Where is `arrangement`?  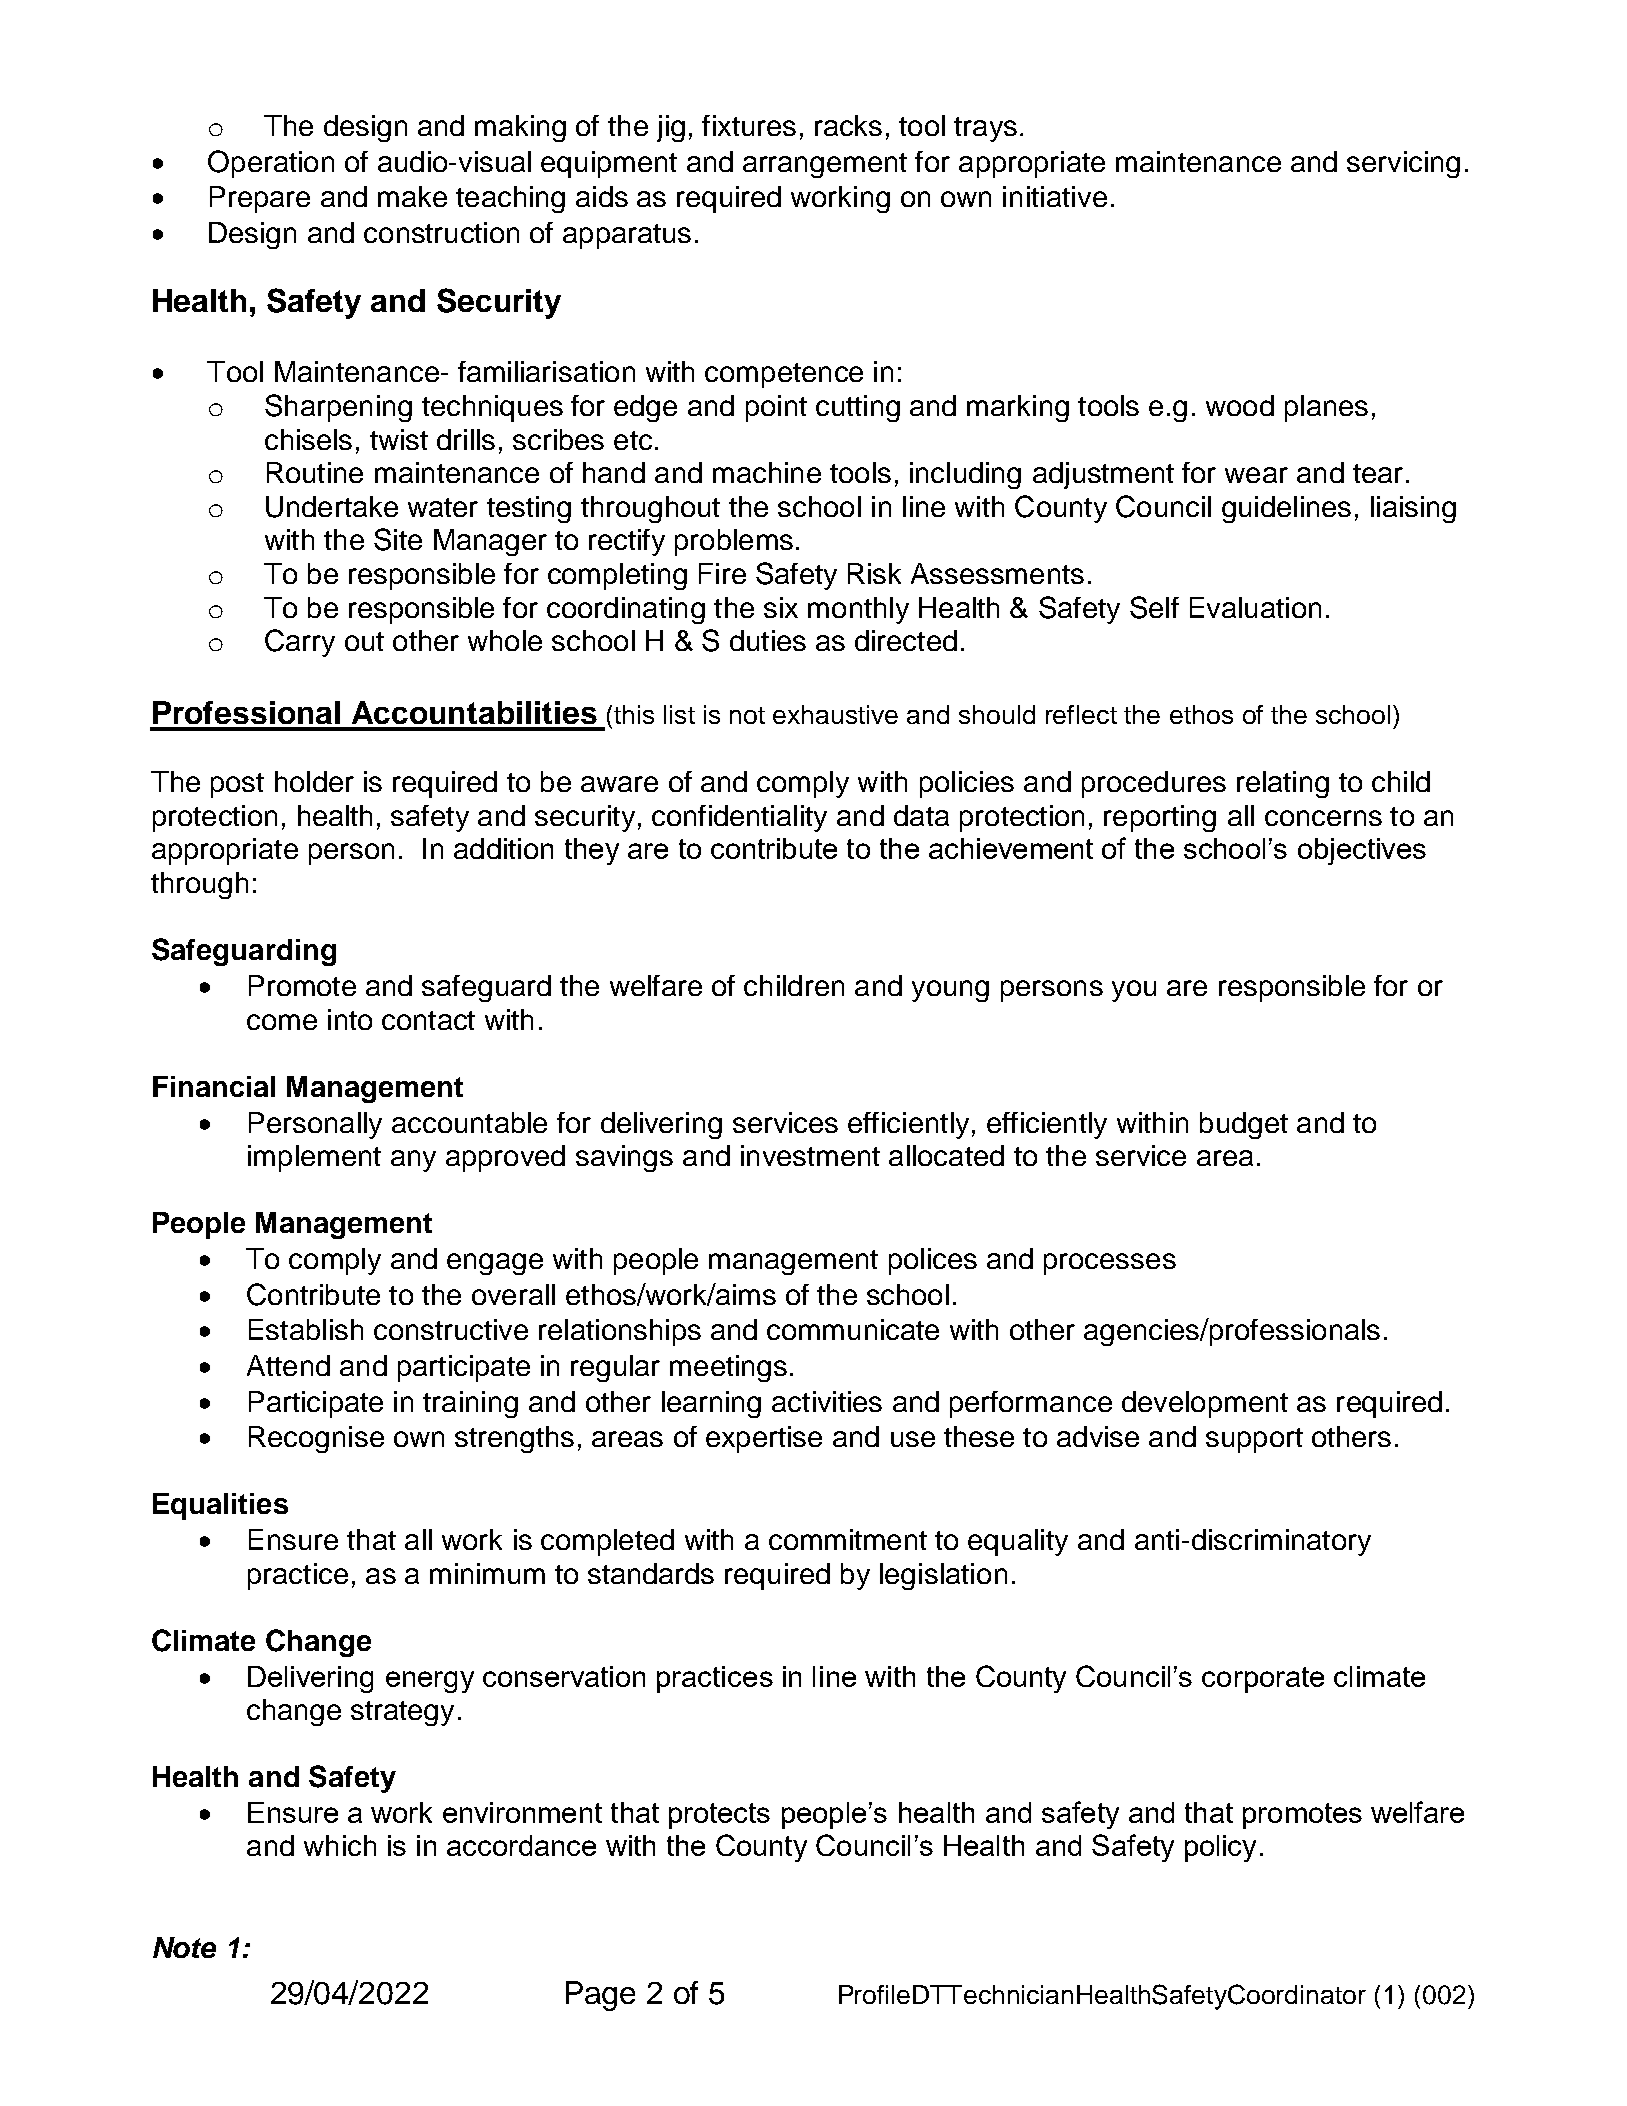
arrangement is located at coordinates (825, 165).
